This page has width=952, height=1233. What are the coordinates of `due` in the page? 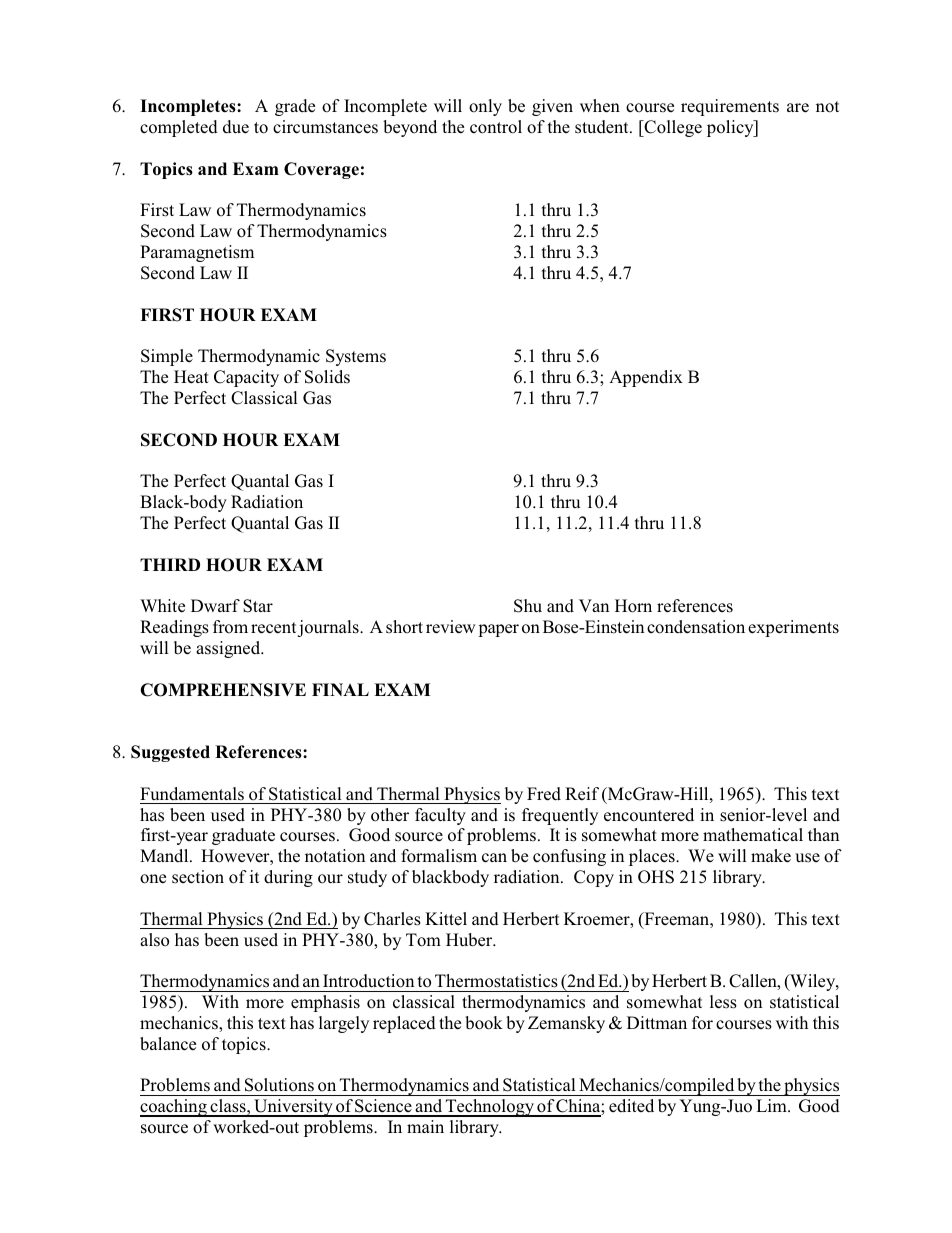 It's located at (236, 127).
